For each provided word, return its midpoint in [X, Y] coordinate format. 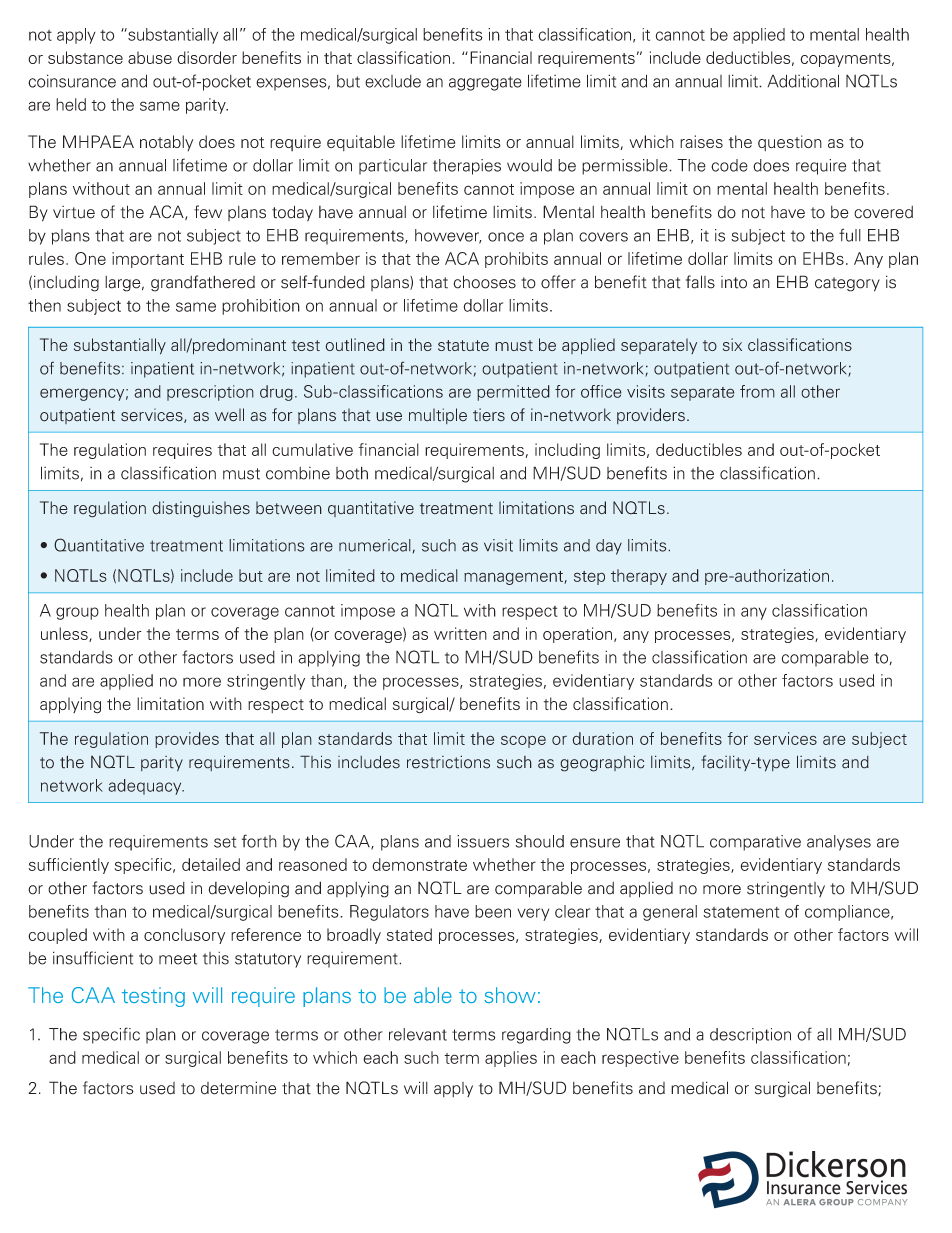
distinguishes [201, 509]
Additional [803, 81]
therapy [639, 577]
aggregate [485, 83]
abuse [150, 57]
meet [178, 959]
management [514, 578]
